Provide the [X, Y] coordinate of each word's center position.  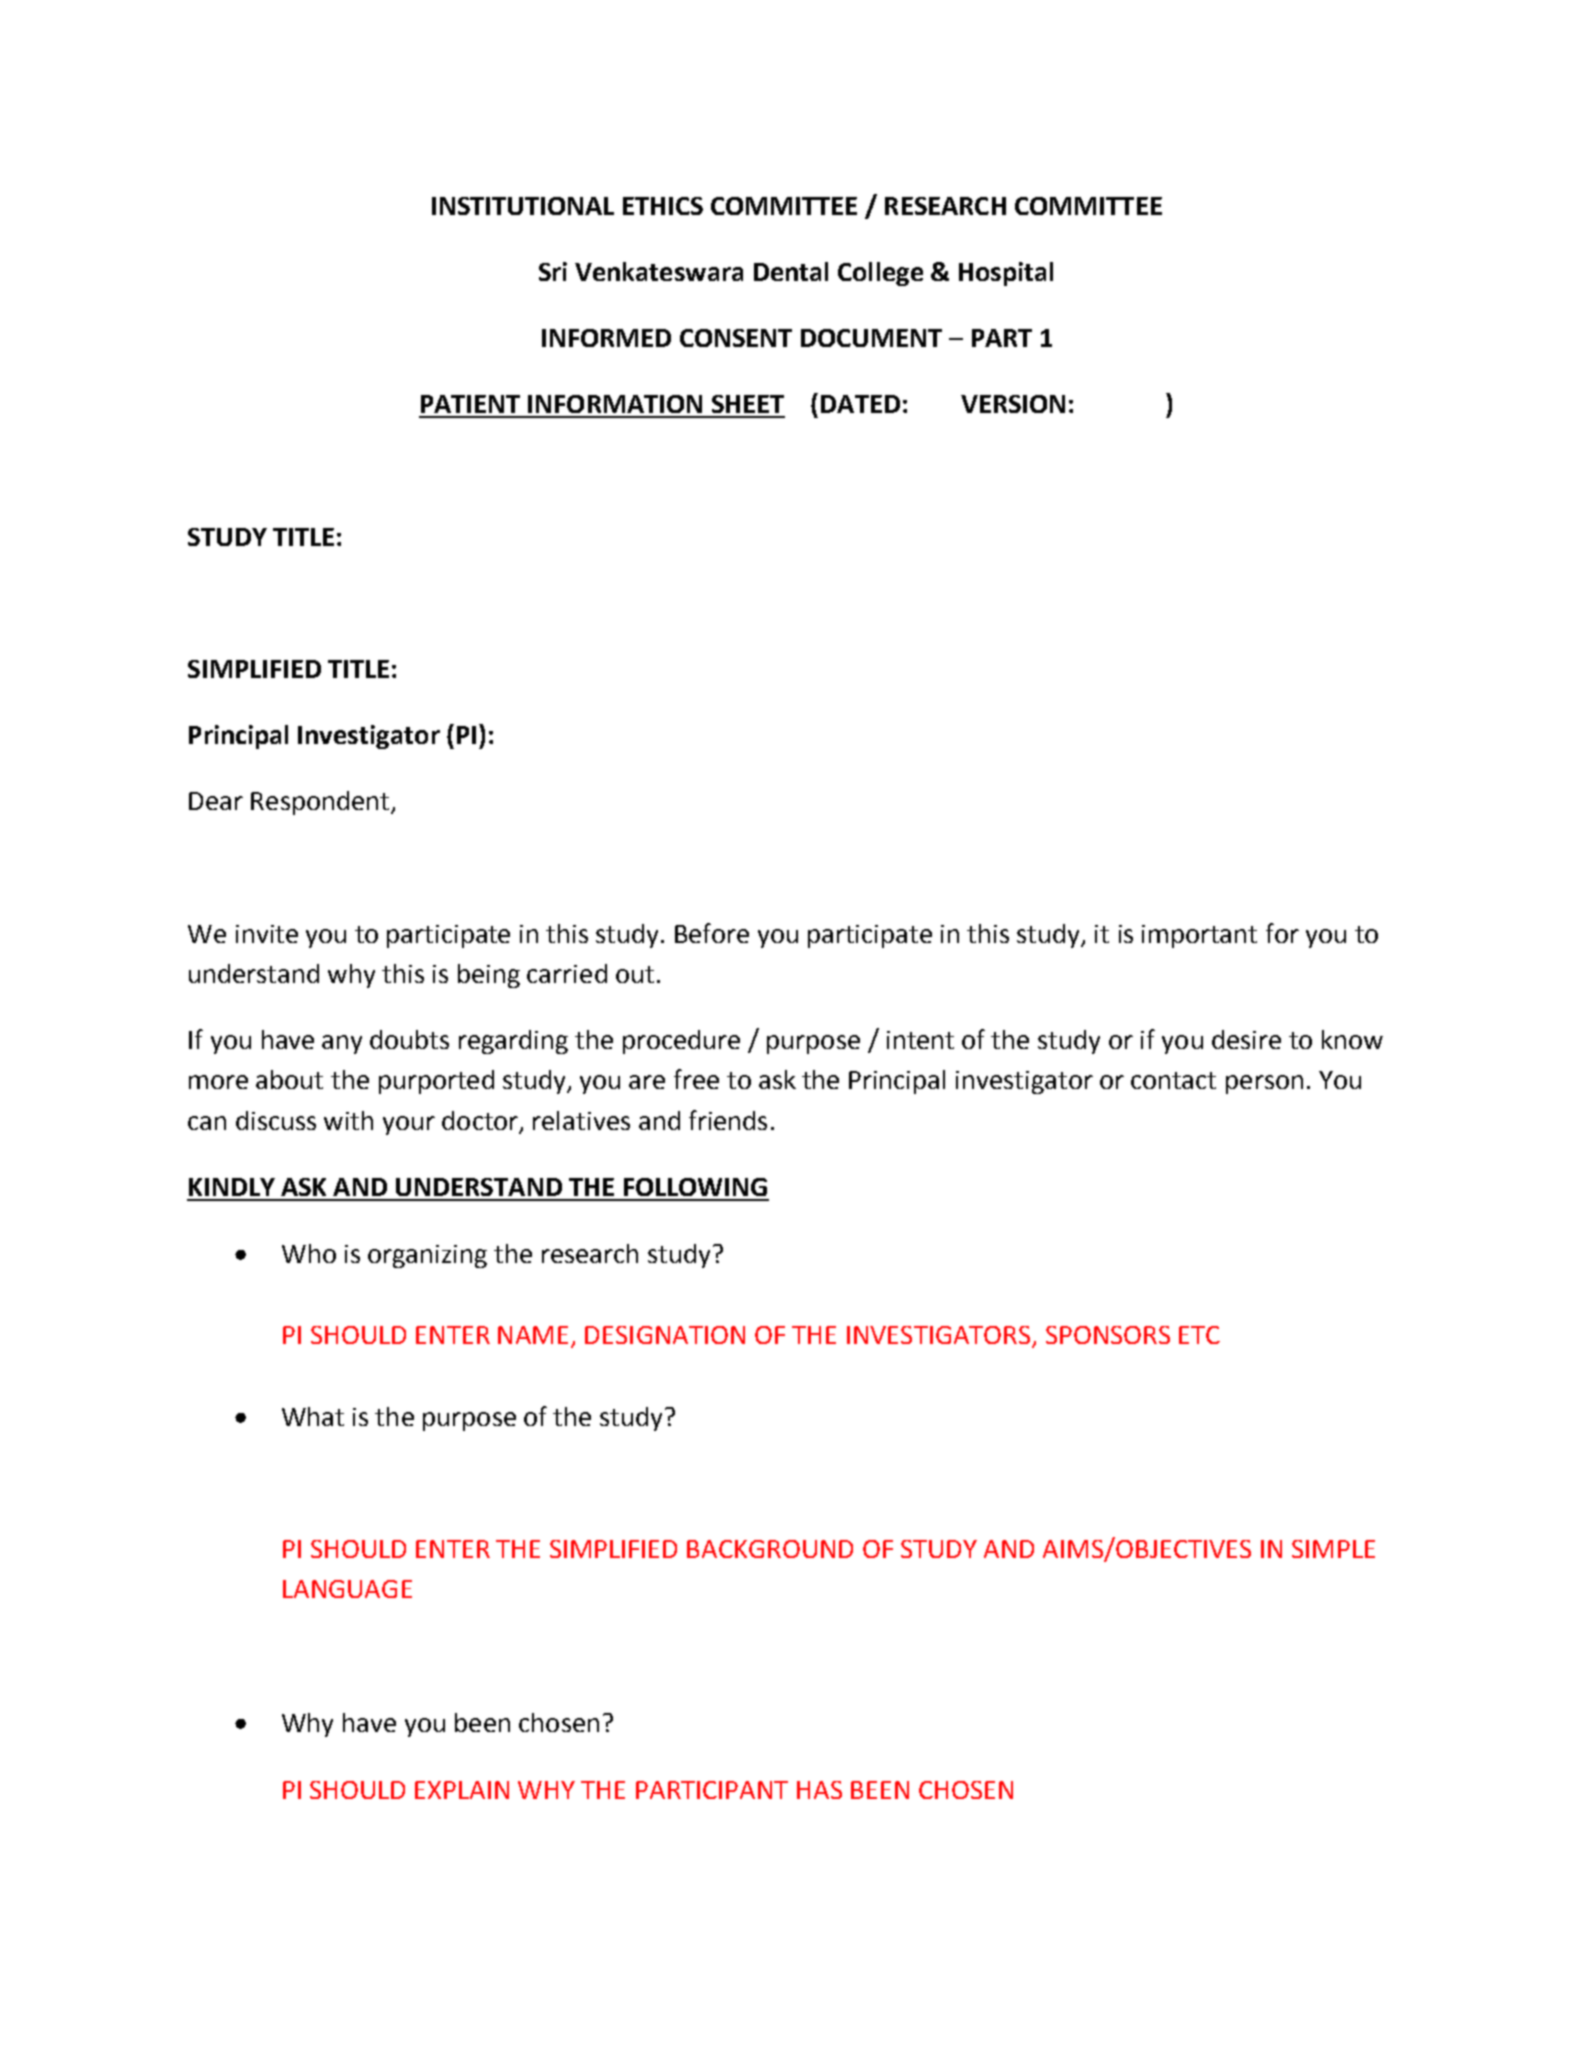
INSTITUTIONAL [523, 206]
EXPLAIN [462, 1790]
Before [712, 933]
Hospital [1006, 274]
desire [1246, 1039]
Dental [791, 271]
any [342, 1044]
